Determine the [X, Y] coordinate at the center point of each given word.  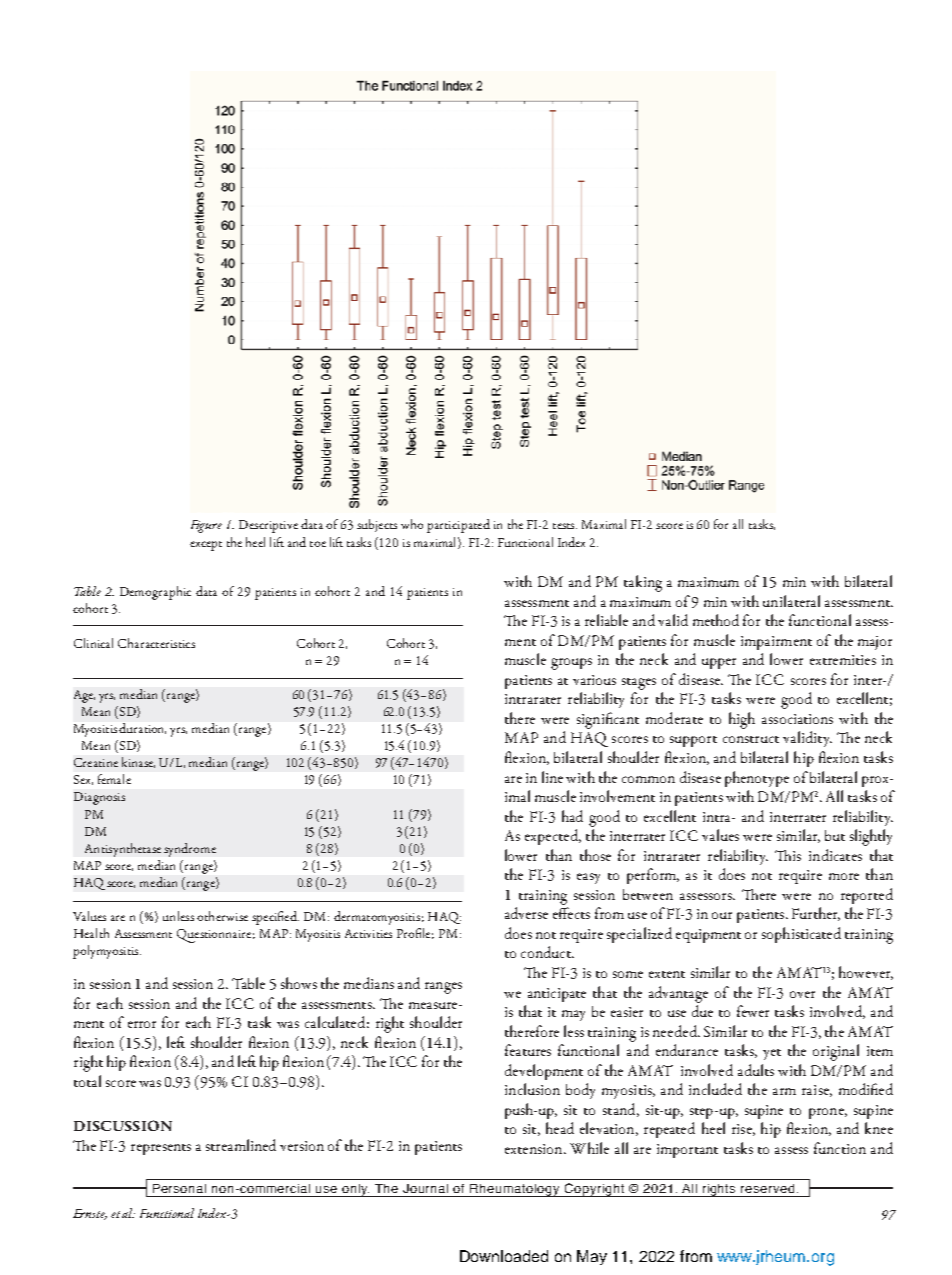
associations [797, 719]
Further [816, 914]
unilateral [791, 601]
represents [161, 1149]
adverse [526, 913]
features [528, 1050]
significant [608, 720]
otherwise [222, 916]
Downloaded [504, 1256]
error [142, 1024]
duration [142, 728]
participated [458, 526]
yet [772, 1054]
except [206, 546]
